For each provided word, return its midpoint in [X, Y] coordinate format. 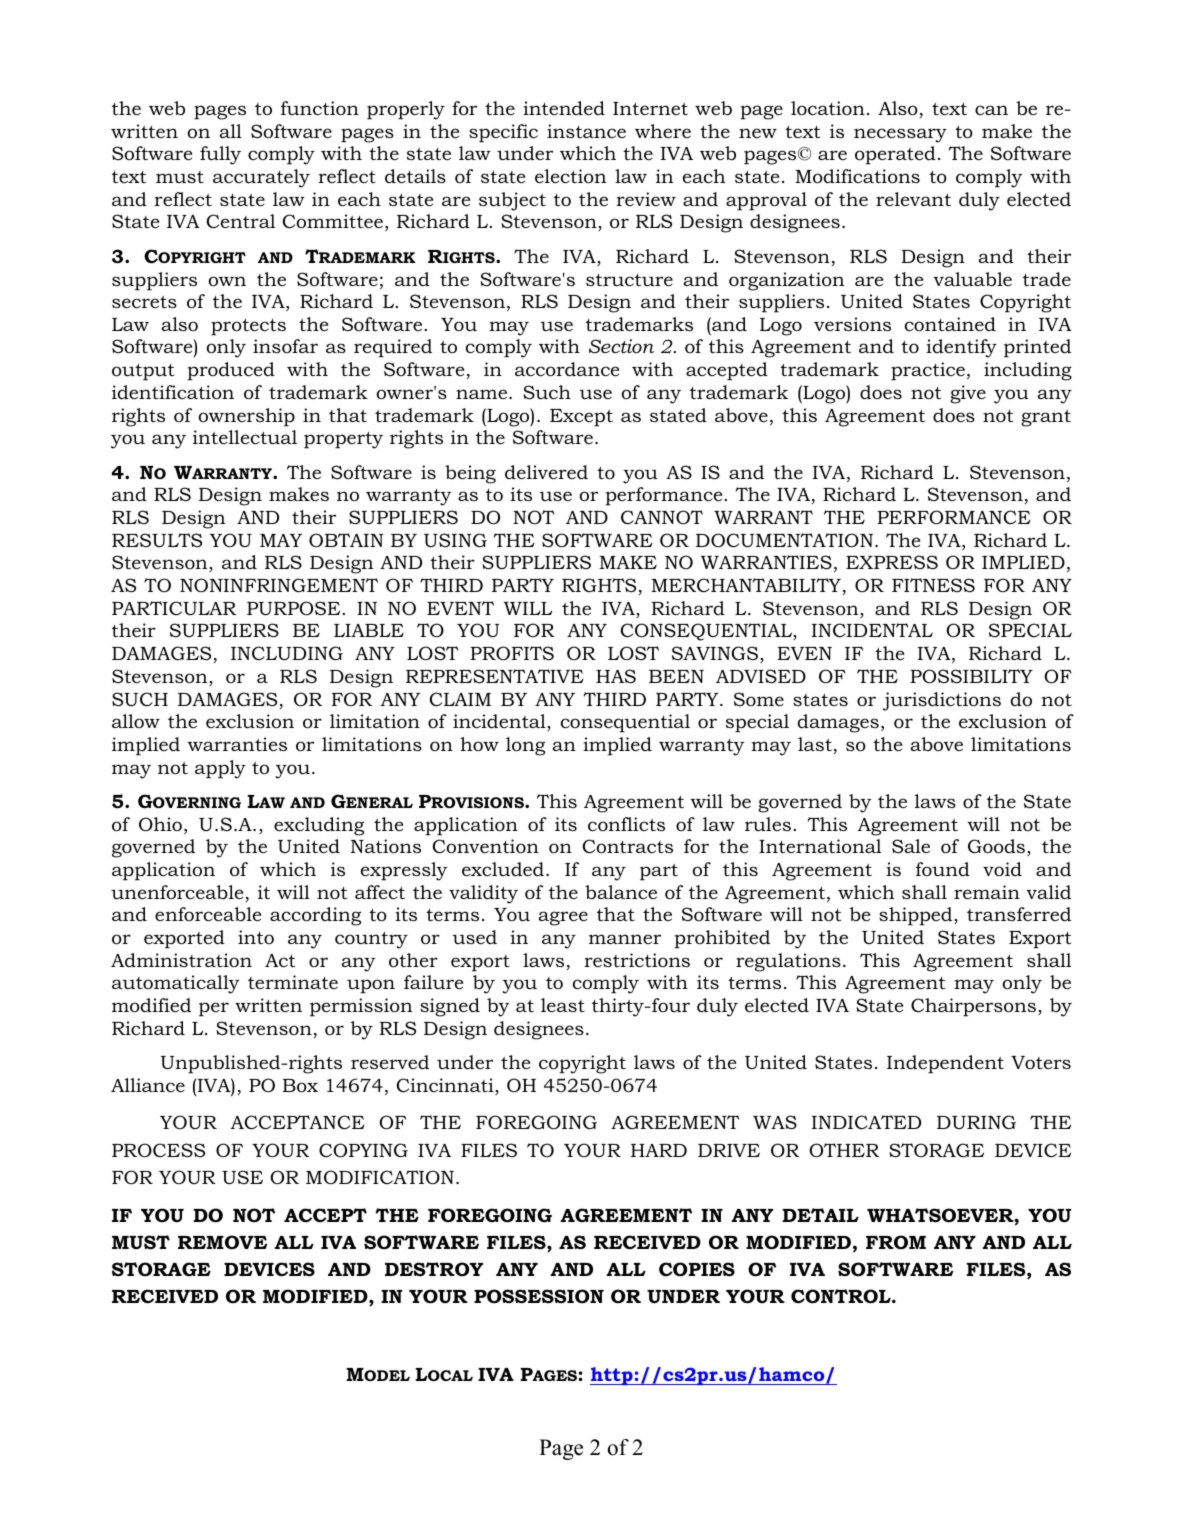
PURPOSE [295, 608]
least [563, 1005]
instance [586, 131]
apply [220, 769]
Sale [911, 846]
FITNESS [933, 585]
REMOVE [222, 1242]
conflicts [626, 824]
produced [231, 371]
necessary [900, 135]
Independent [945, 1064]
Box [300, 1086]
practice [928, 371]
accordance [567, 369]
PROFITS [512, 653]
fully [220, 155]
